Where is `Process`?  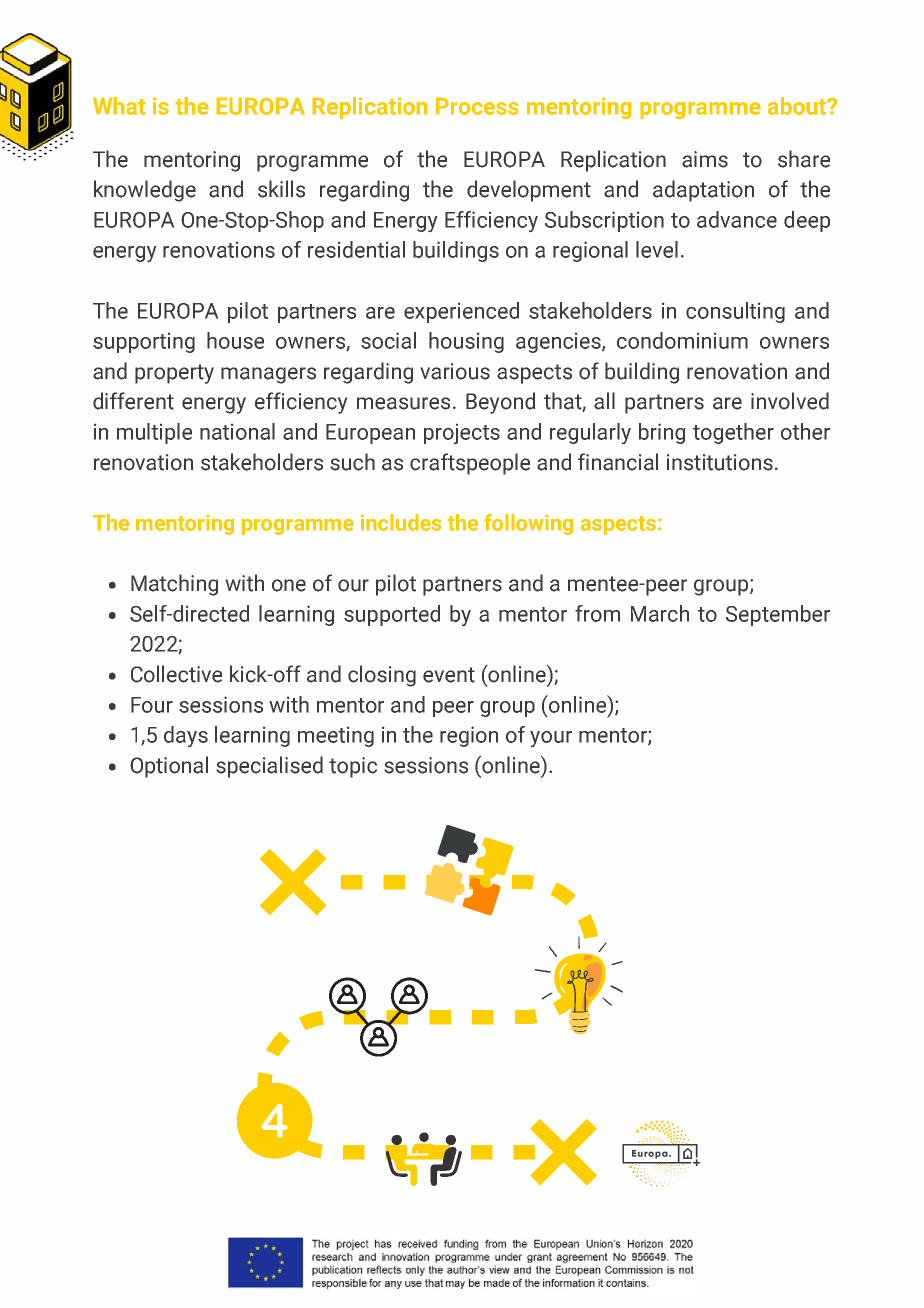
Process is located at coordinates (477, 106).
